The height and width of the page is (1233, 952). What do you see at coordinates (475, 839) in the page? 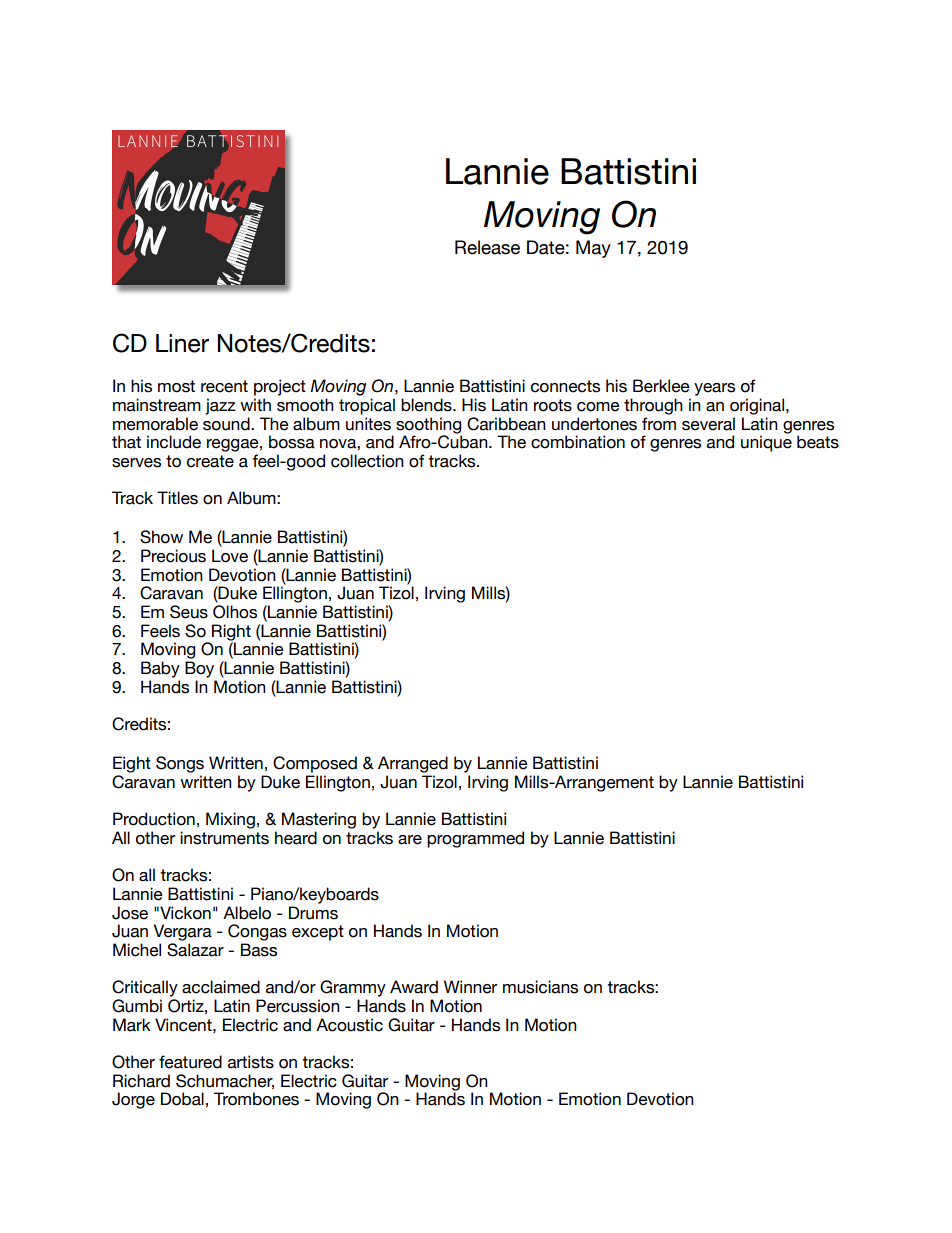
I see `programmed` at bounding box center [475, 839].
